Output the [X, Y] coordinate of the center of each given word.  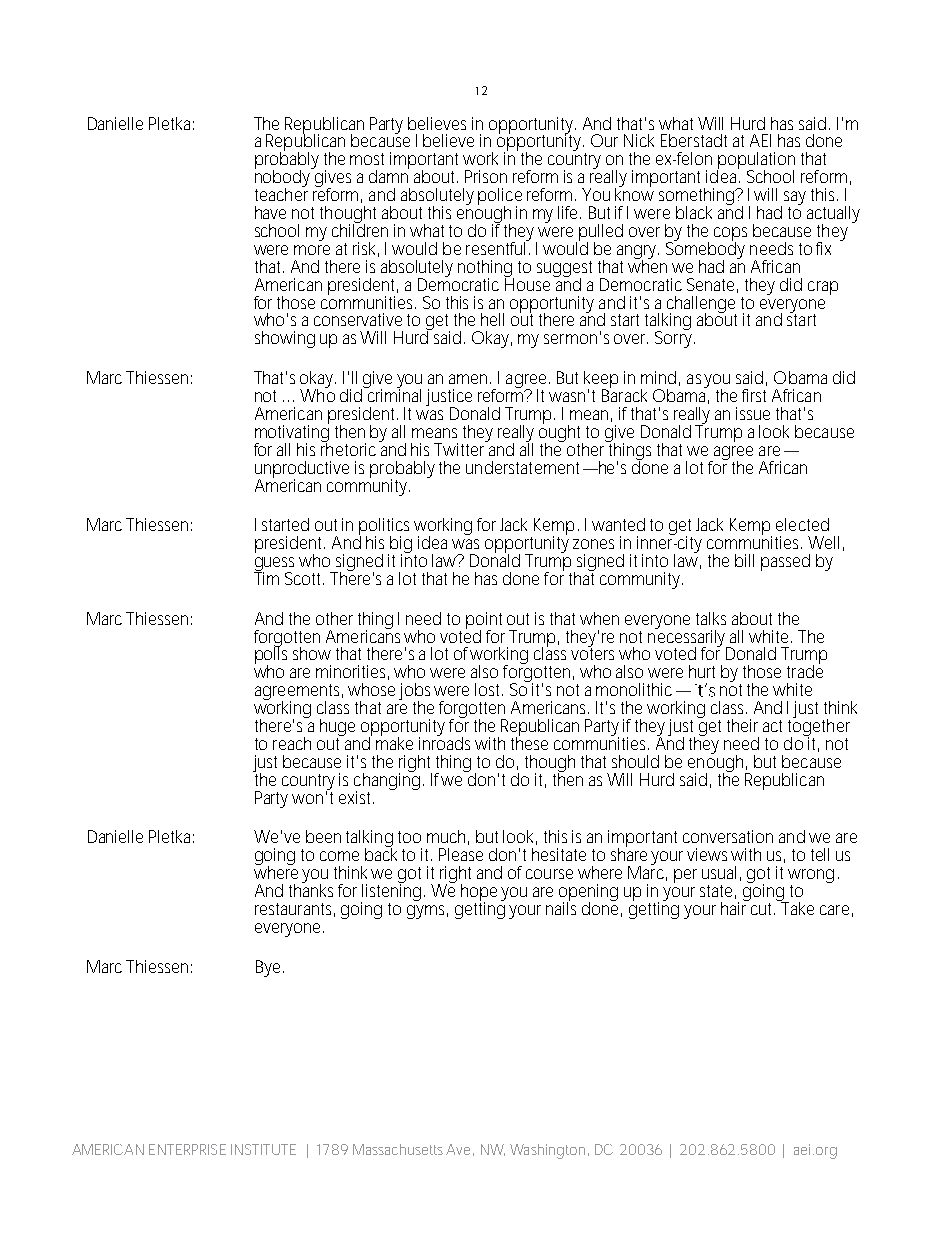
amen [470, 379]
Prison [486, 176]
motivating [292, 433]
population [756, 162]
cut [761, 907]
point [484, 621]
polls [271, 656]
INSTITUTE [263, 1149]
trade [805, 670]
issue [753, 413]
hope [479, 894]
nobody [284, 179]
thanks [311, 889]
